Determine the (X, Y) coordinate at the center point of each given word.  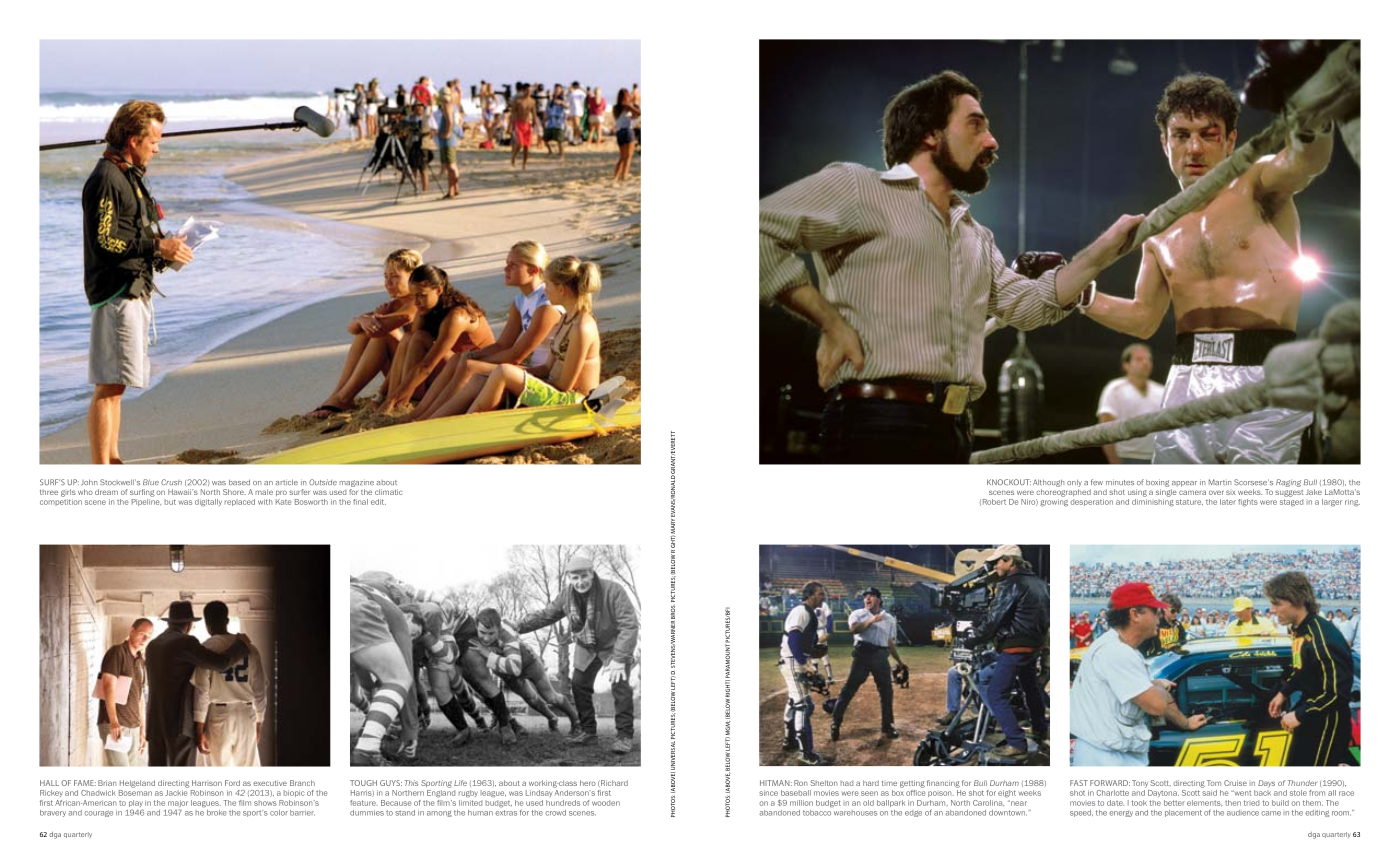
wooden (606, 803)
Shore (234, 492)
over (1216, 492)
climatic (389, 492)
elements (1204, 803)
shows (265, 803)
